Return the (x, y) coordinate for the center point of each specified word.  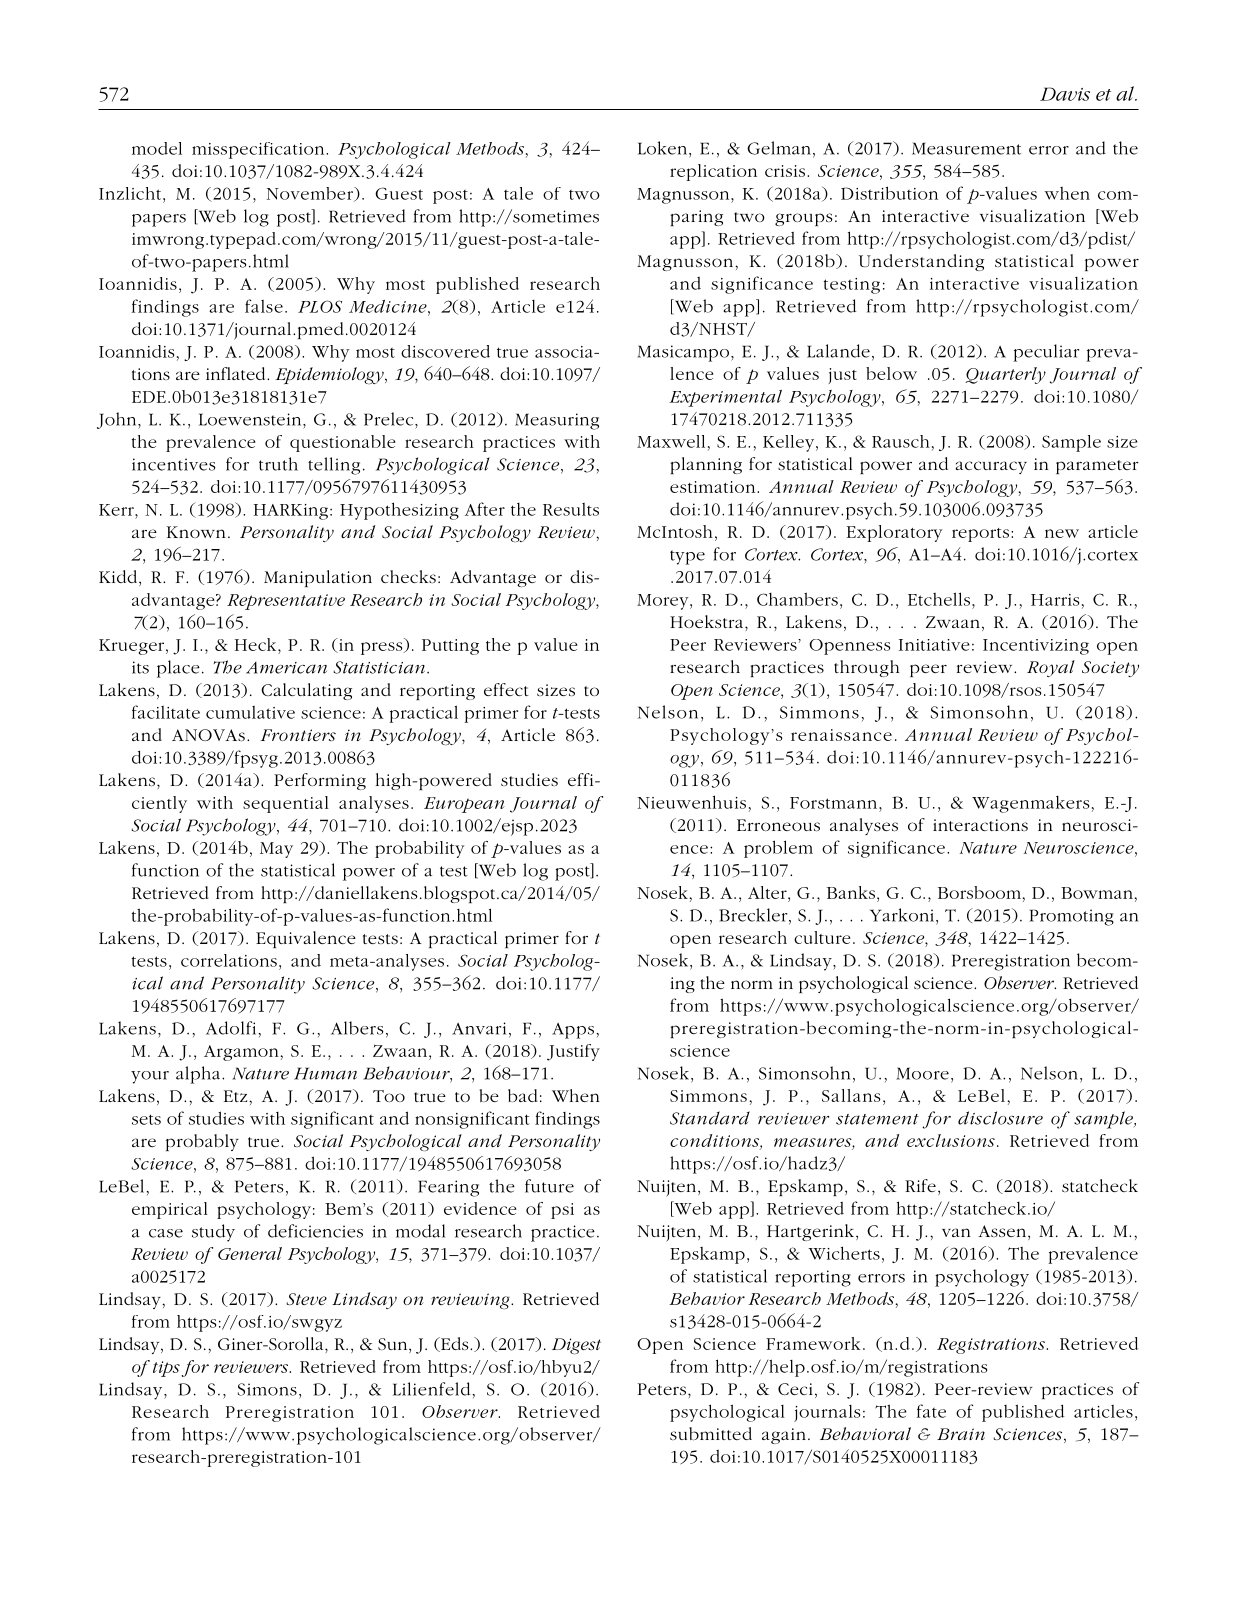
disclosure (1000, 1118)
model (157, 148)
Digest (576, 1346)
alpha (199, 1075)
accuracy (991, 467)
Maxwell (671, 441)
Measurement (966, 148)
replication (713, 172)
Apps (574, 1031)
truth (278, 464)
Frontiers (298, 735)
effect (506, 689)
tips (166, 1369)
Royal (1051, 668)
